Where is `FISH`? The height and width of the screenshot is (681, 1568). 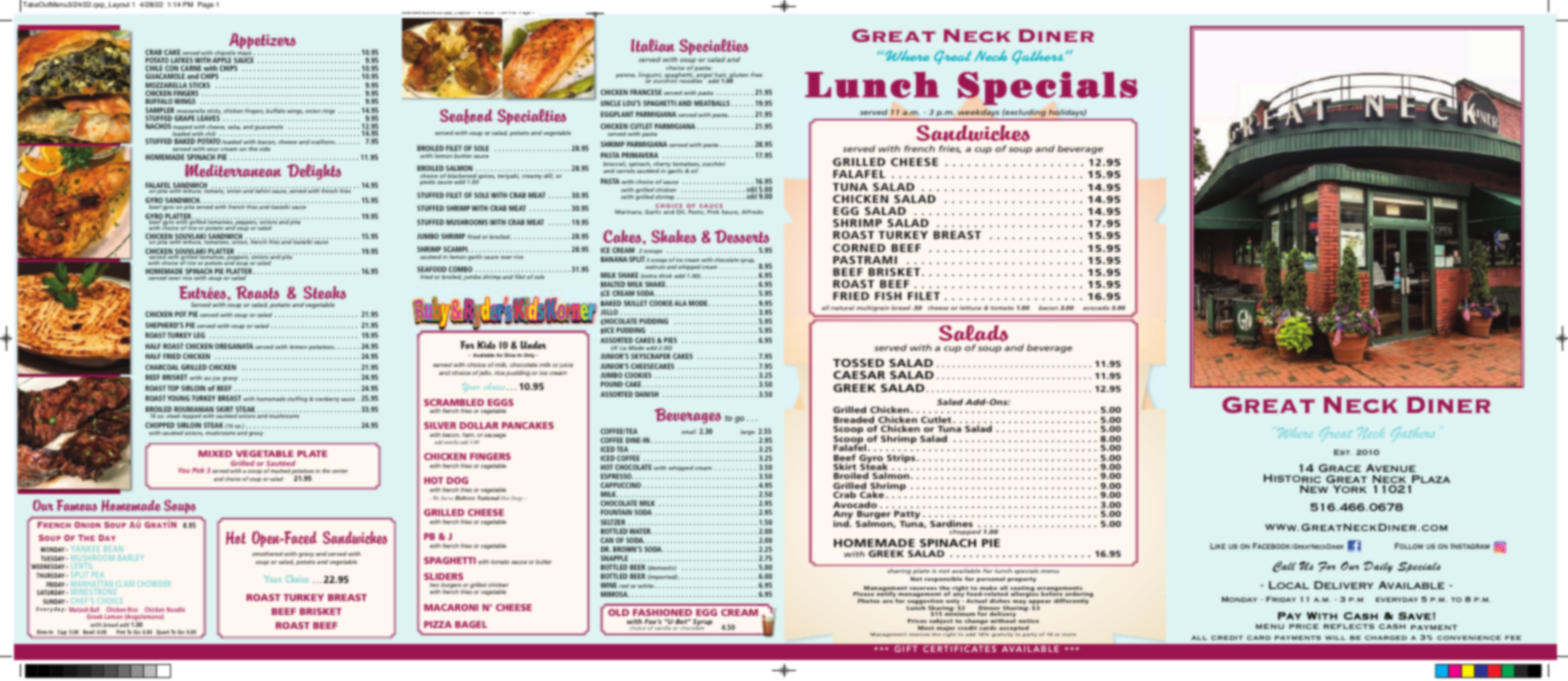
FISH is located at coordinates (888, 296).
